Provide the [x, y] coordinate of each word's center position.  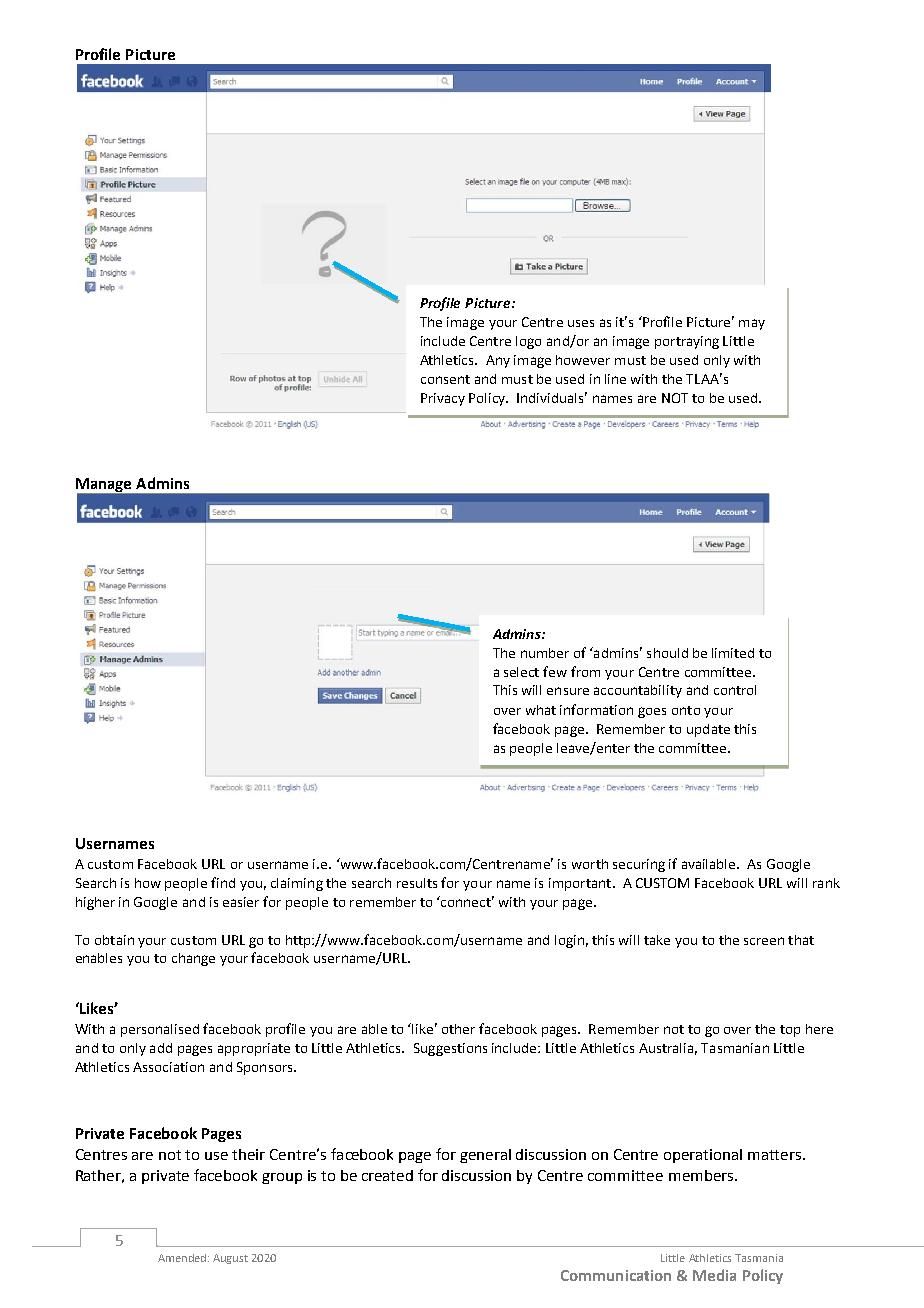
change [193, 959]
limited [733, 653]
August [230, 1259]
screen [764, 941]
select [521, 672]
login [569, 941]
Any [498, 361]
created [387, 1175]
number [545, 653]
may [752, 324]
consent [445, 379]
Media [714, 1275]
